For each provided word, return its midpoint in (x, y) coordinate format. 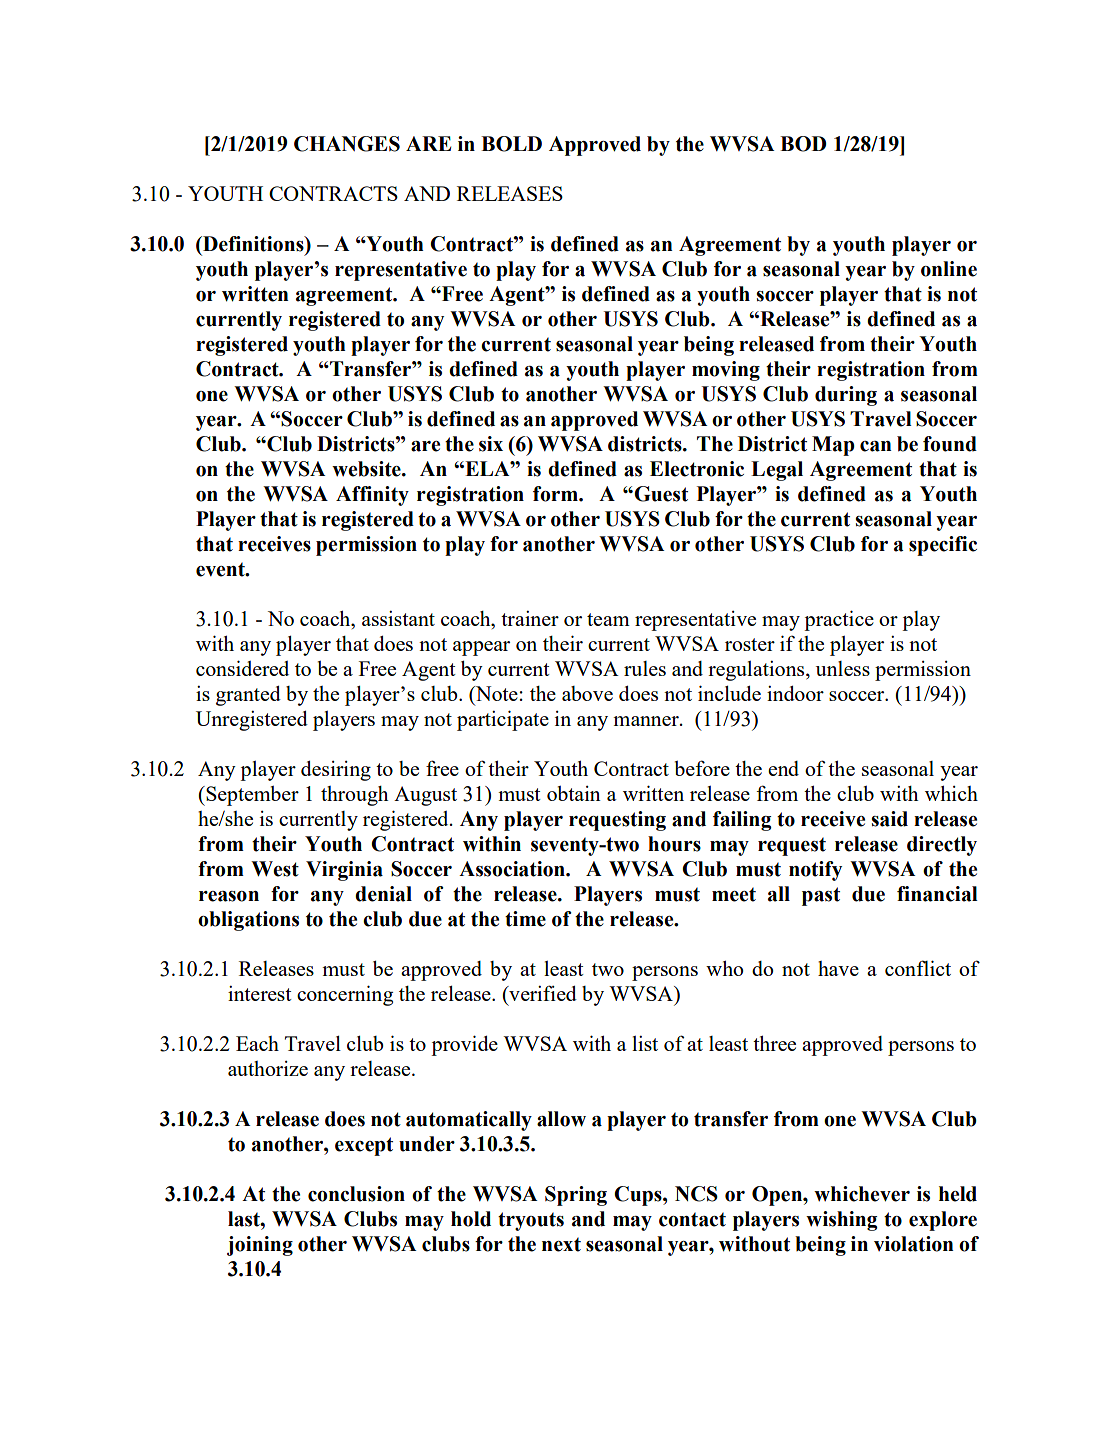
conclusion (356, 1194)
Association (513, 869)
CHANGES (347, 144)
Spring (576, 1196)
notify (815, 871)
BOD (803, 144)
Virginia (344, 871)
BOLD (511, 144)
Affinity (372, 496)
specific (943, 546)
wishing (842, 1221)
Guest (660, 494)
